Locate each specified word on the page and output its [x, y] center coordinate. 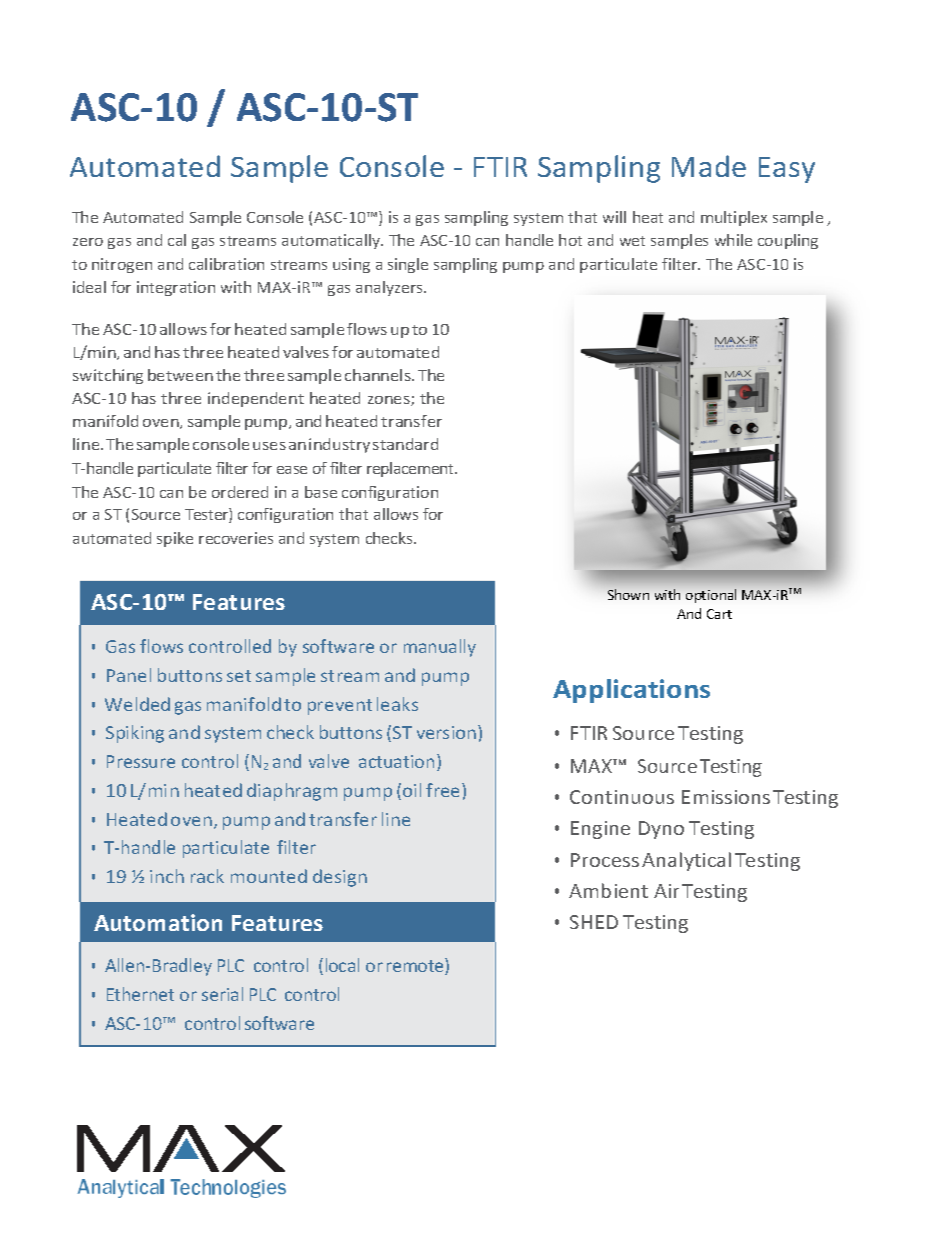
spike [175, 539]
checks [390, 538]
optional [711, 596]
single [408, 265]
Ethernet [140, 994]
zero [88, 242]
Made [709, 166]
